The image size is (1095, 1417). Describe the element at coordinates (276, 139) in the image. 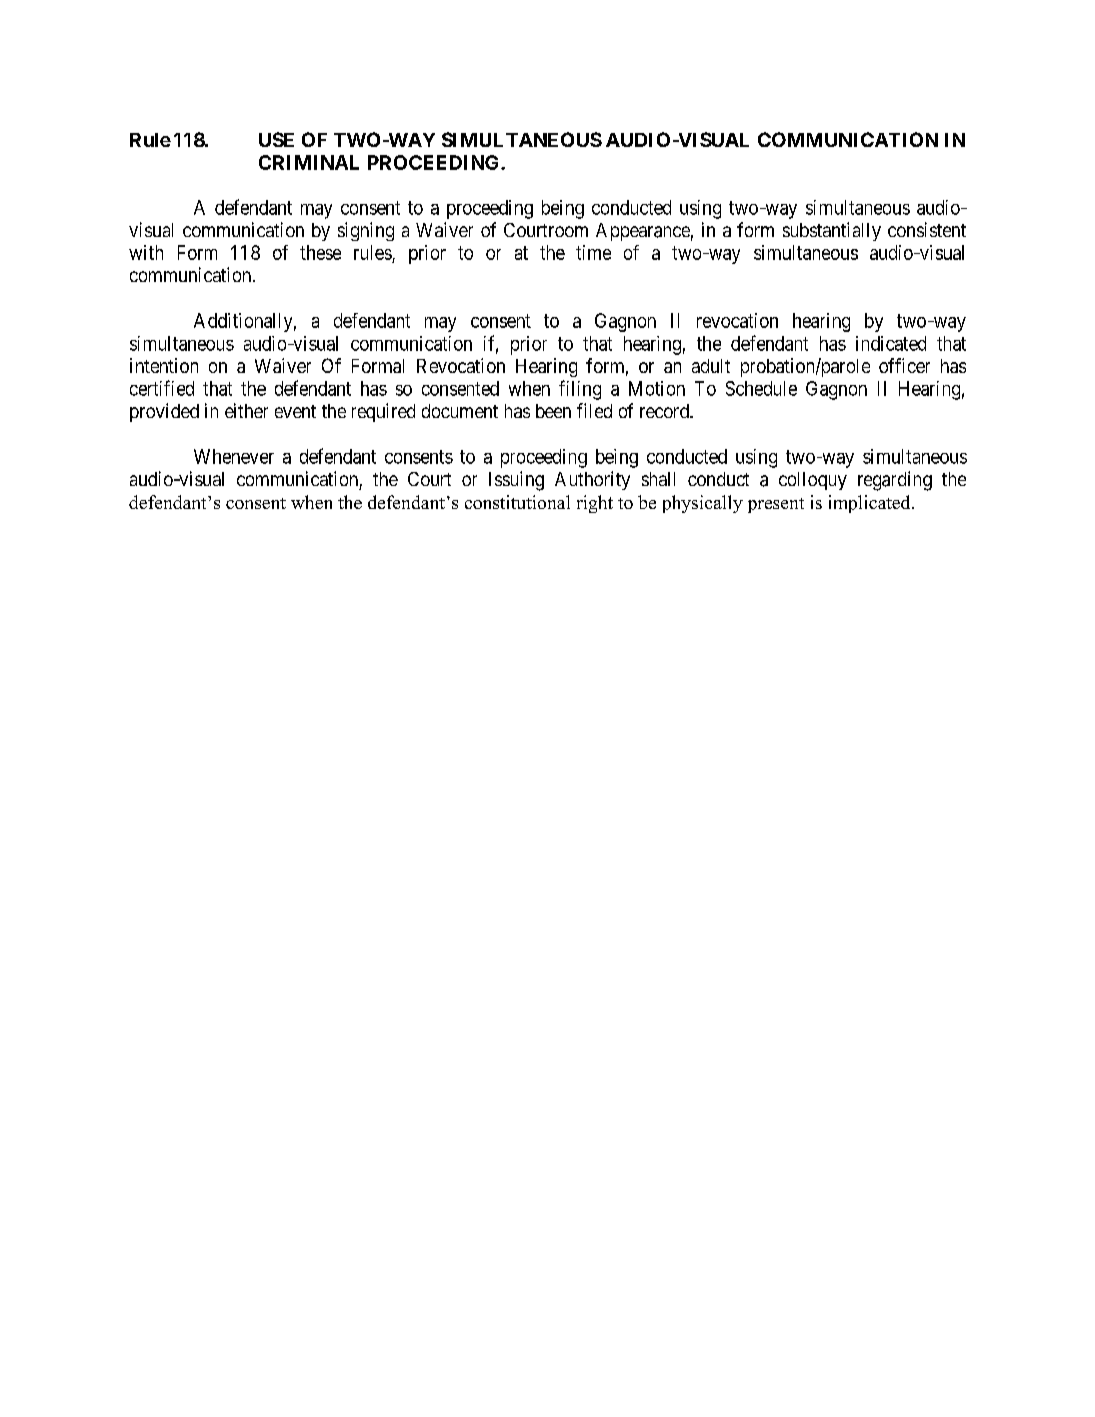

I see `USE` at that location.
